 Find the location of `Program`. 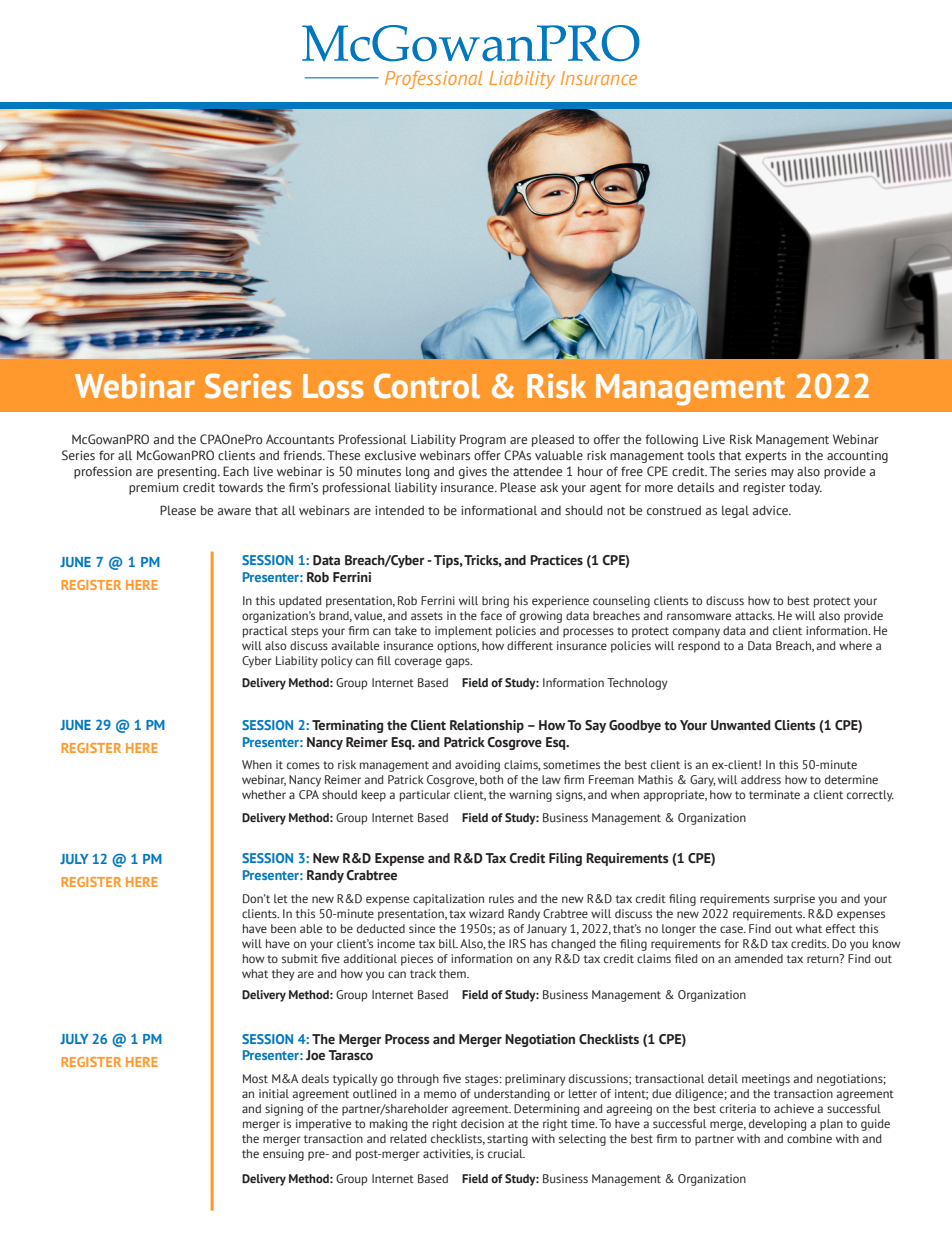

Program is located at coordinates (483, 440).
